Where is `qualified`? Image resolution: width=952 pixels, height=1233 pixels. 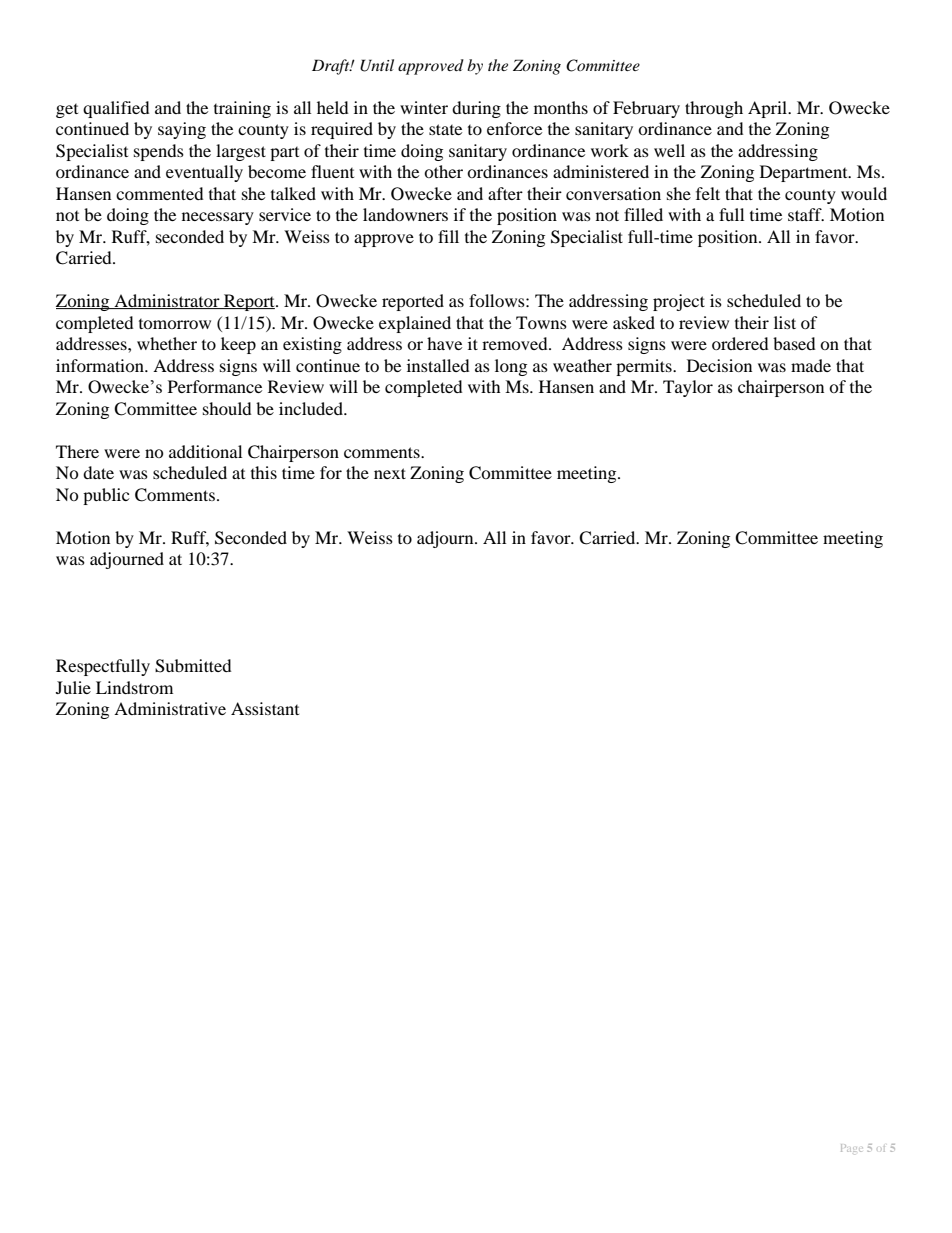 qualified is located at coordinates (116, 109).
